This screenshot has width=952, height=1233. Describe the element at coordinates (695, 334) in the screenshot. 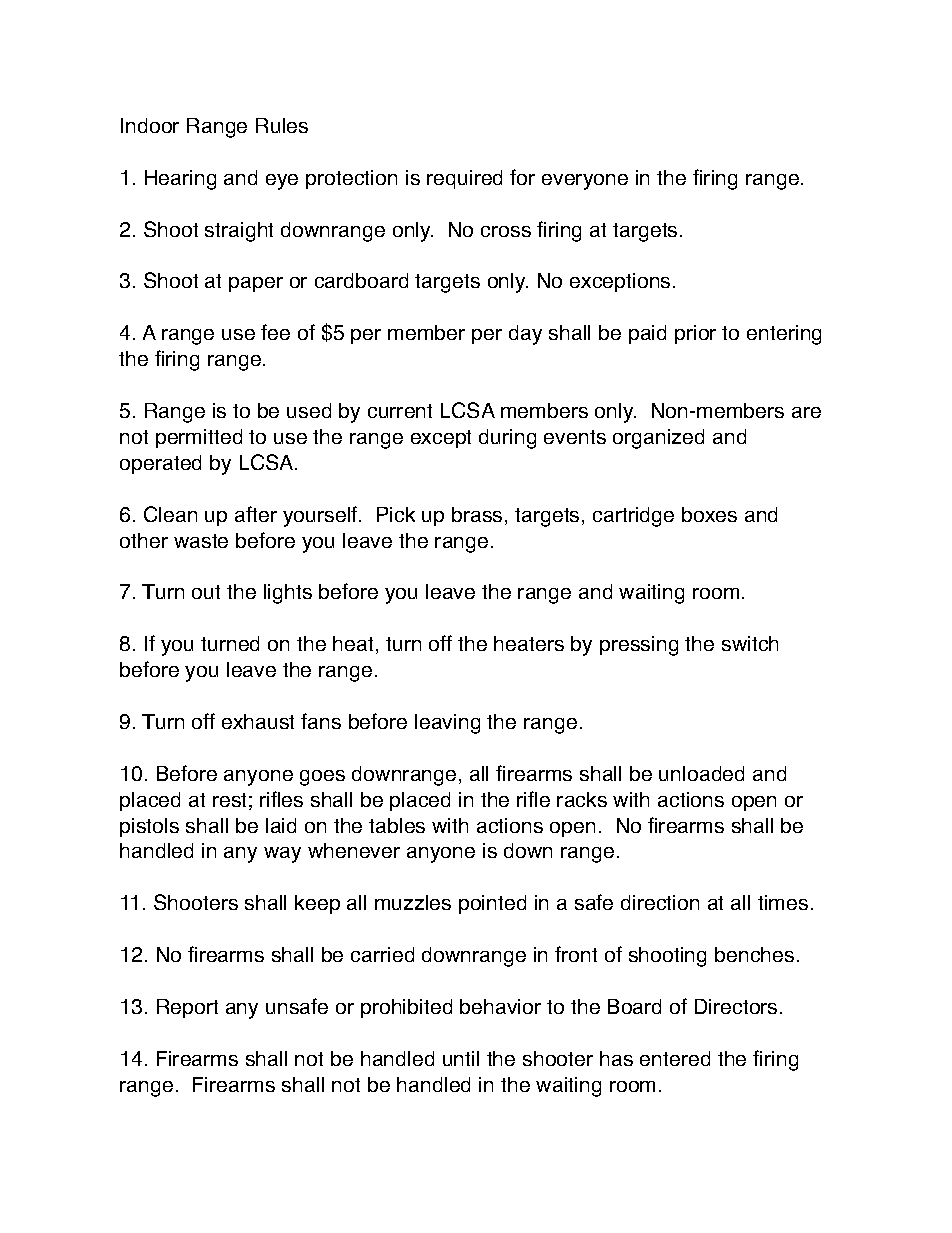

I see `prior` at that location.
